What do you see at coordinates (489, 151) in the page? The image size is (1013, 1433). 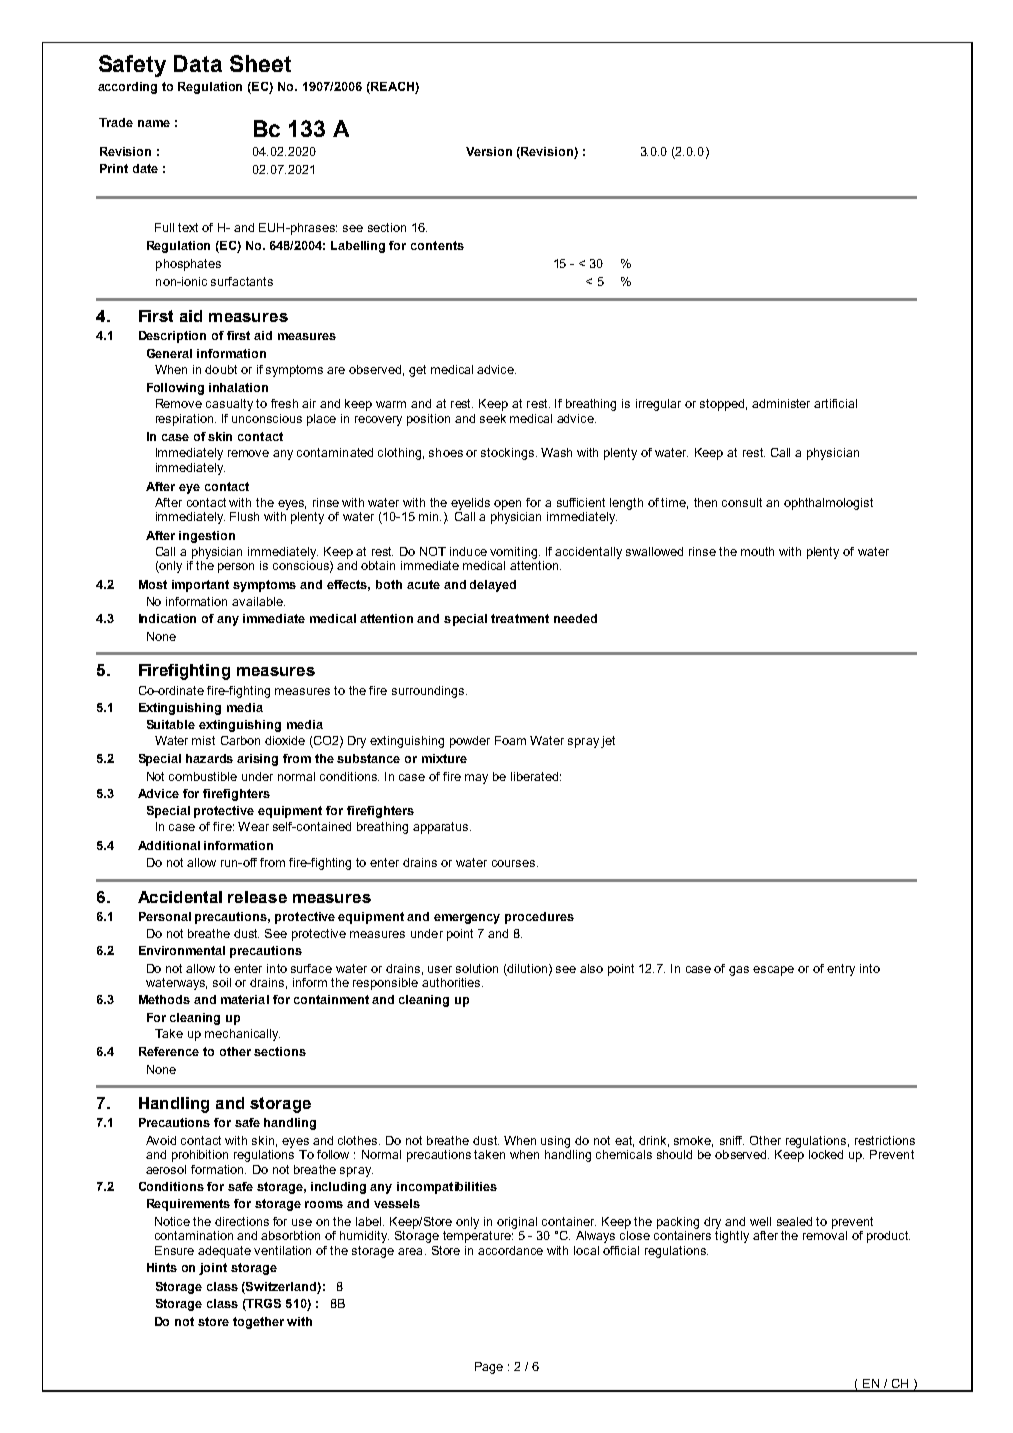 I see `Version` at bounding box center [489, 151].
